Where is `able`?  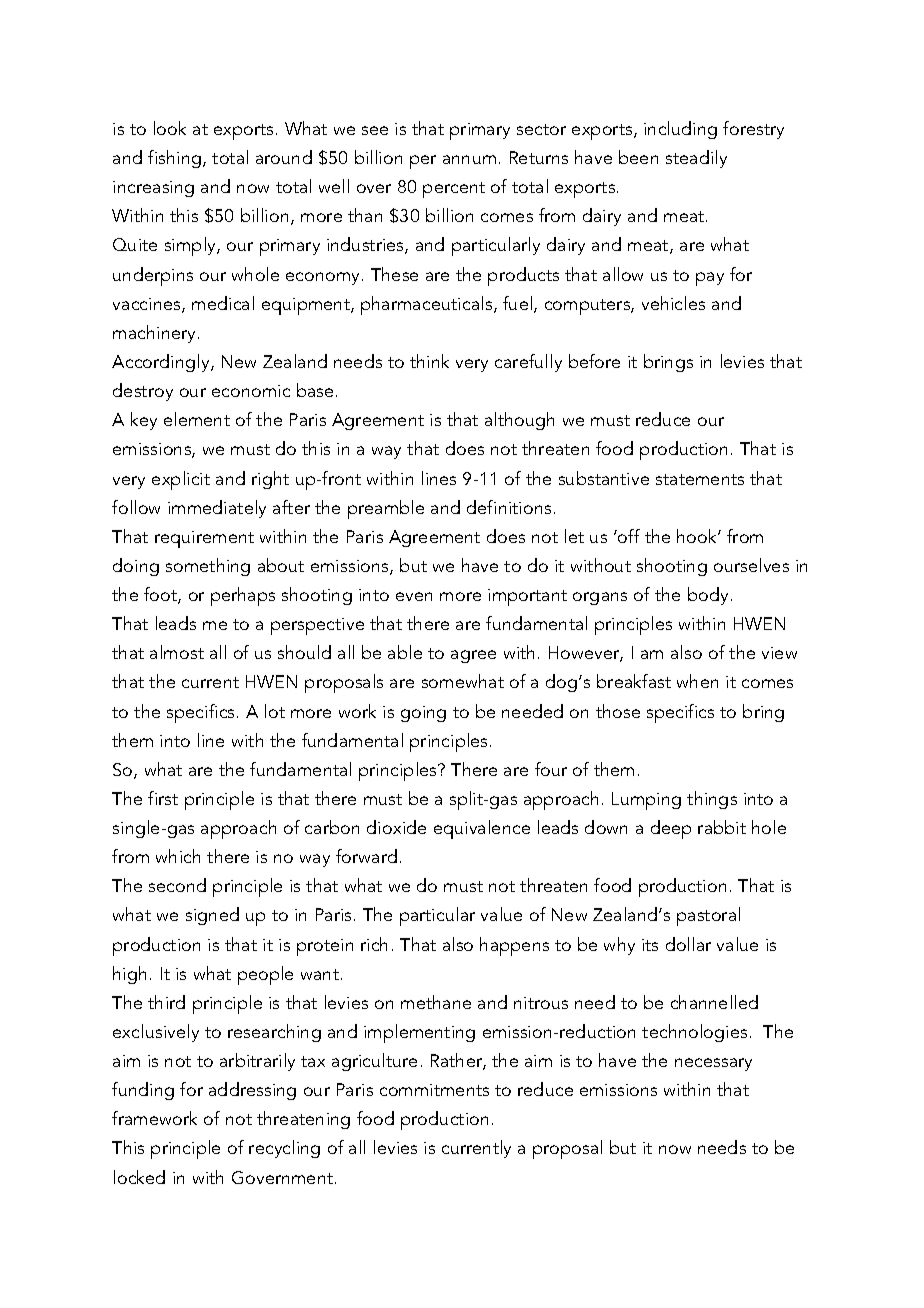 able is located at coordinates (405, 652).
